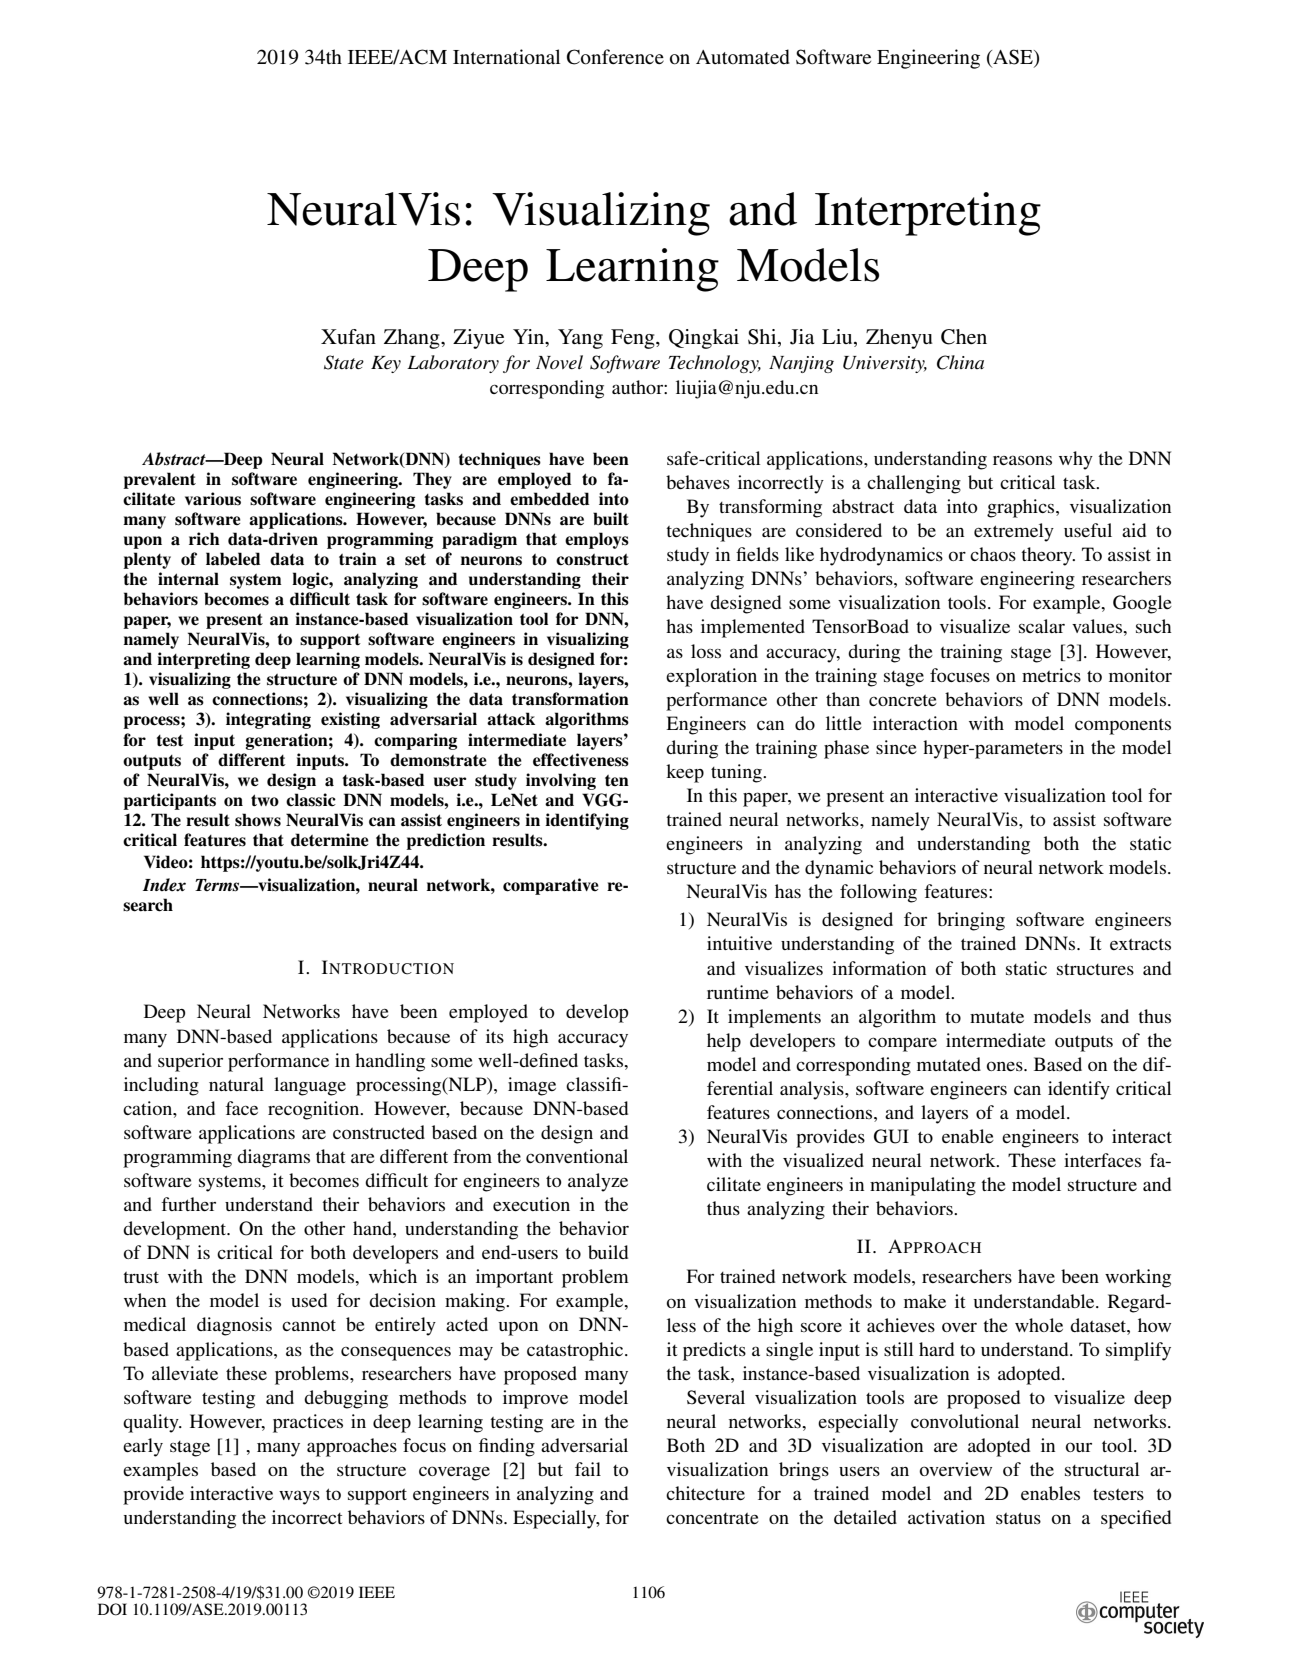  Describe the element at coordinates (712, 1518) in the screenshot. I see `concentrate` at that location.
